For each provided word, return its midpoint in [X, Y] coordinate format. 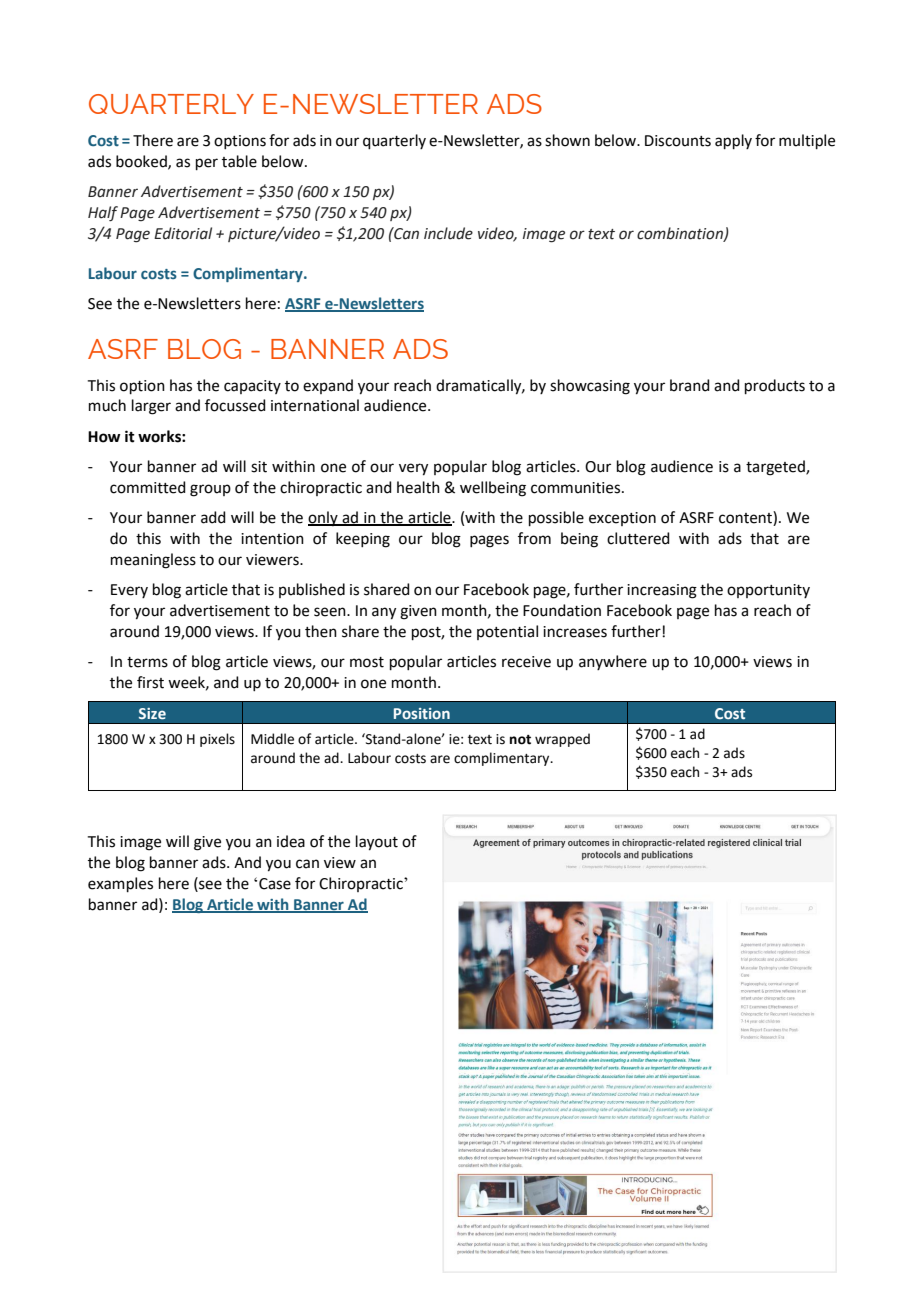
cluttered [638, 538]
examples [120, 884]
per [207, 164]
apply [733, 141]
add [213, 517]
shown [567, 140]
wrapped [562, 740]
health [418, 487]
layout [377, 843]
